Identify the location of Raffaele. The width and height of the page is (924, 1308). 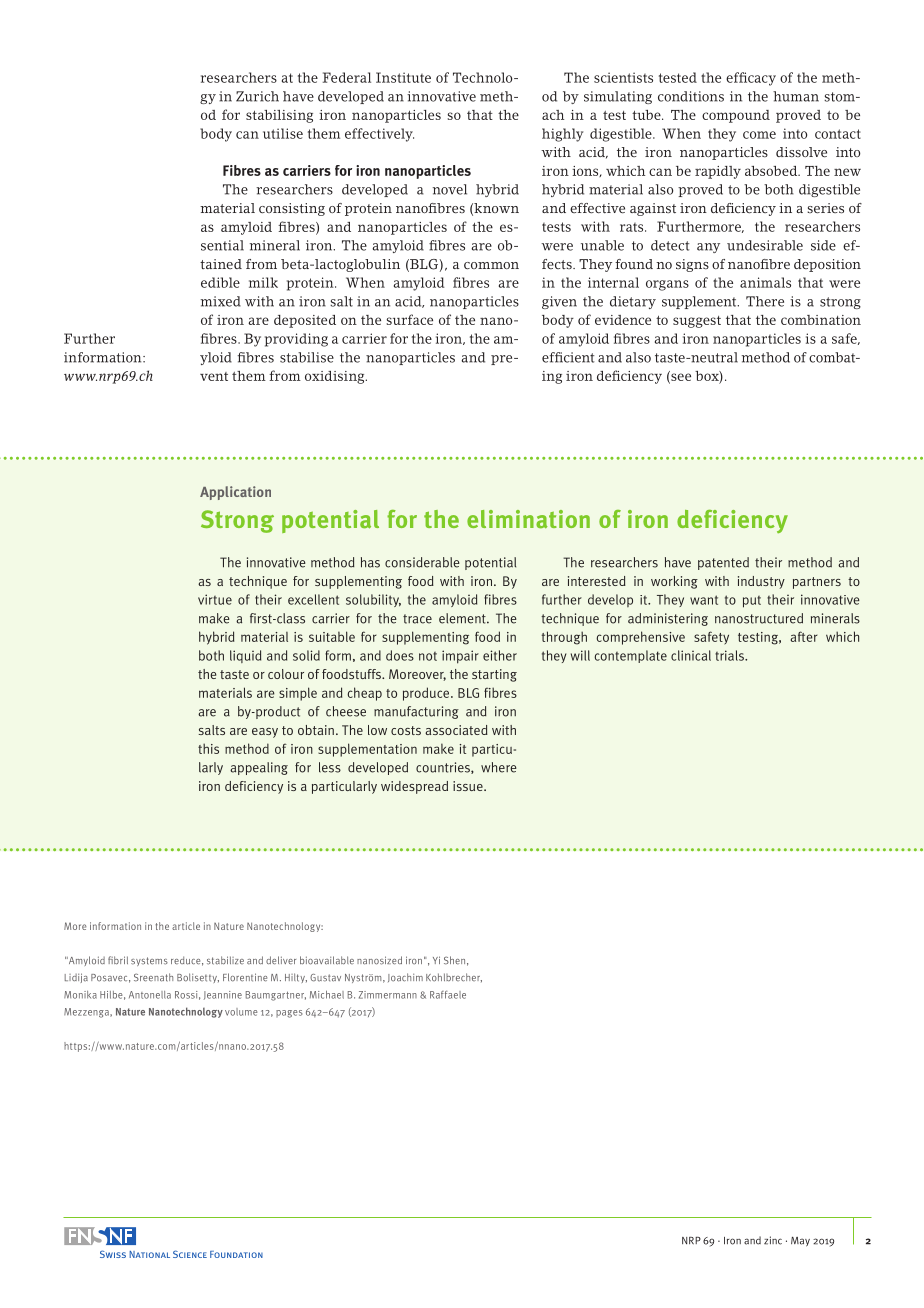
(448, 995).
